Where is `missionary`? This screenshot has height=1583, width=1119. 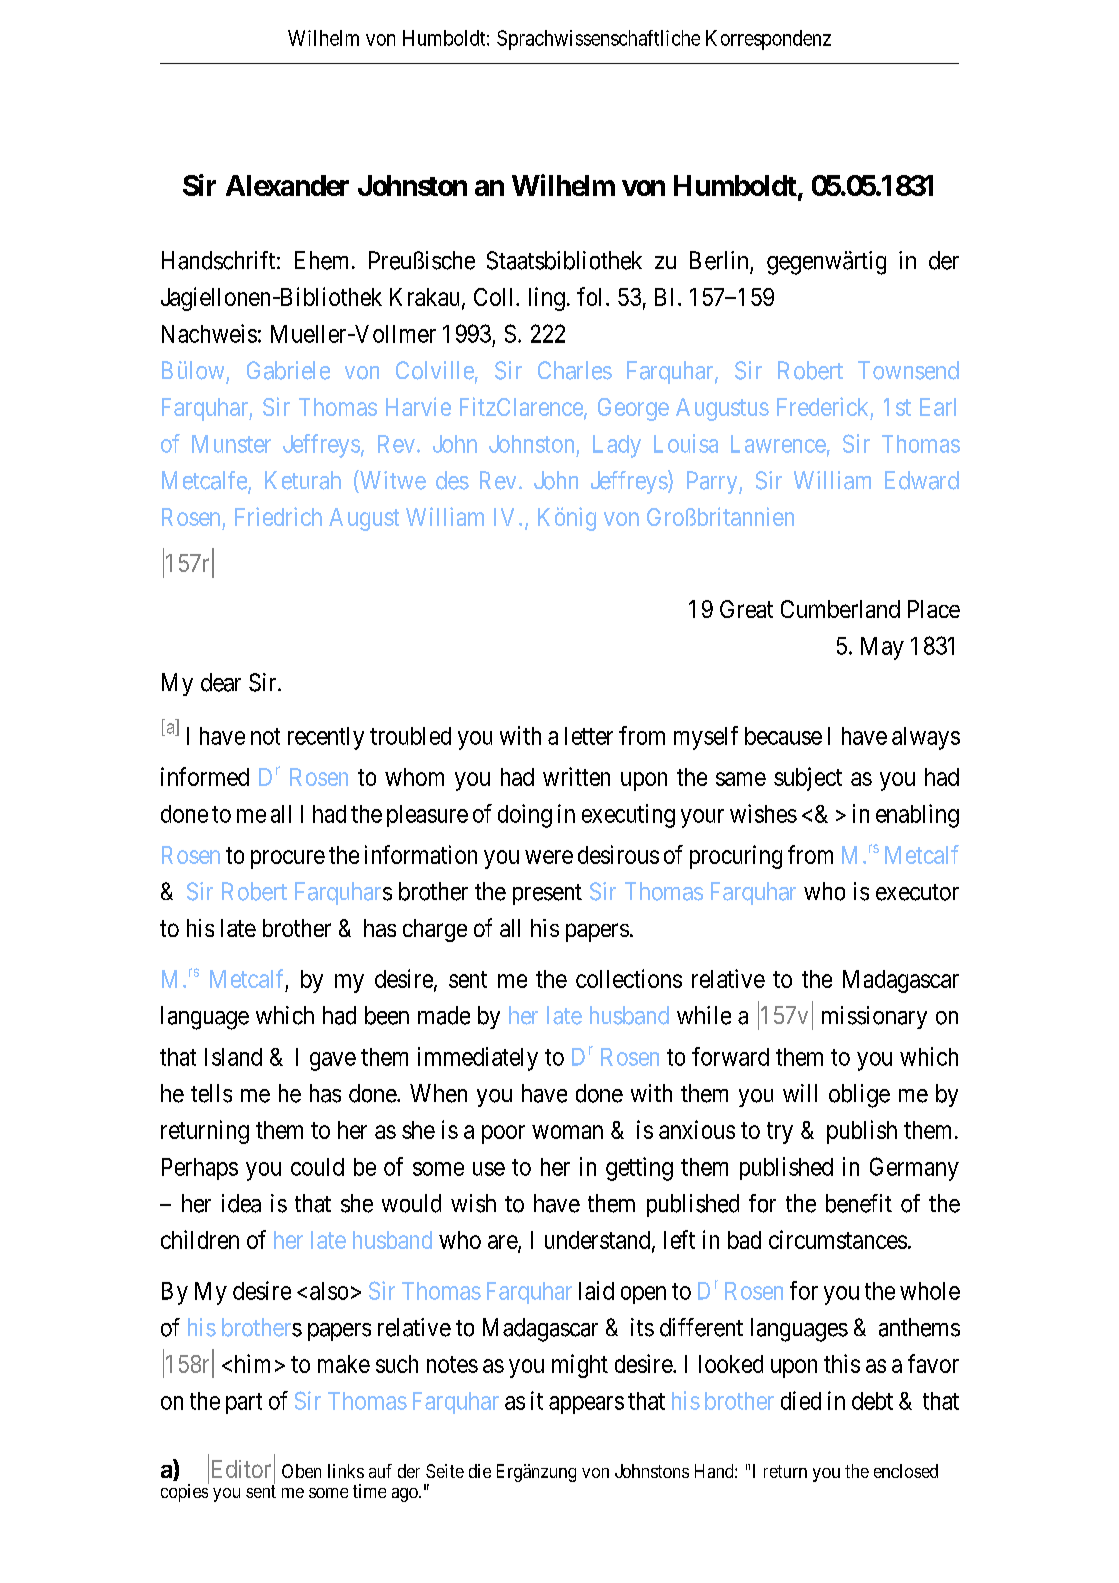 missionary is located at coordinates (874, 1017).
